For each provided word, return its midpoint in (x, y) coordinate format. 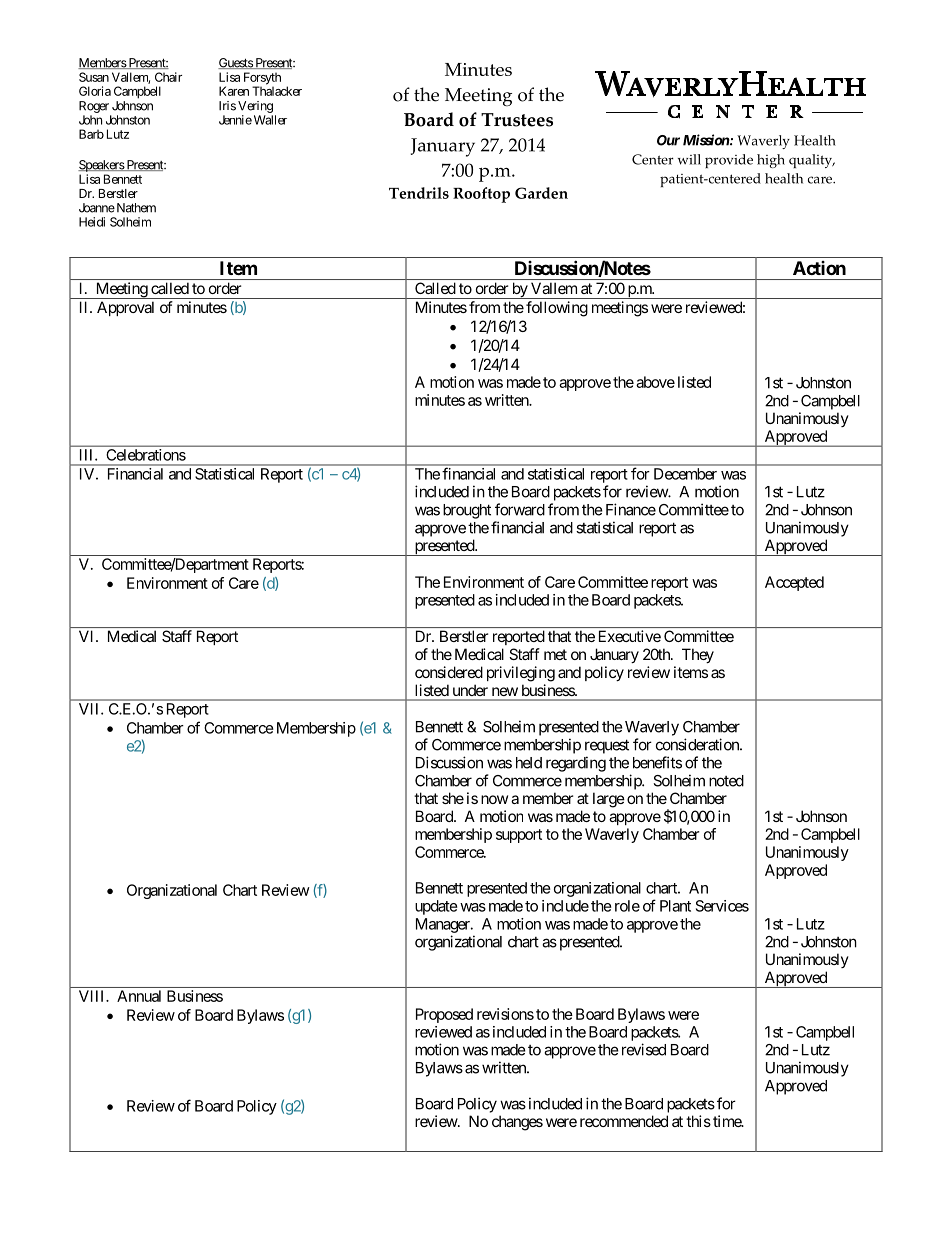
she (453, 798)
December (685, 474)
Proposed (444, 1015)
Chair (168, 77)
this (698, 1121)
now (494, 799)
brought (467, 511)
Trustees (517, 120)
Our (668, 140)
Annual (139, 996)
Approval (125, 308)
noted (726, 781)
